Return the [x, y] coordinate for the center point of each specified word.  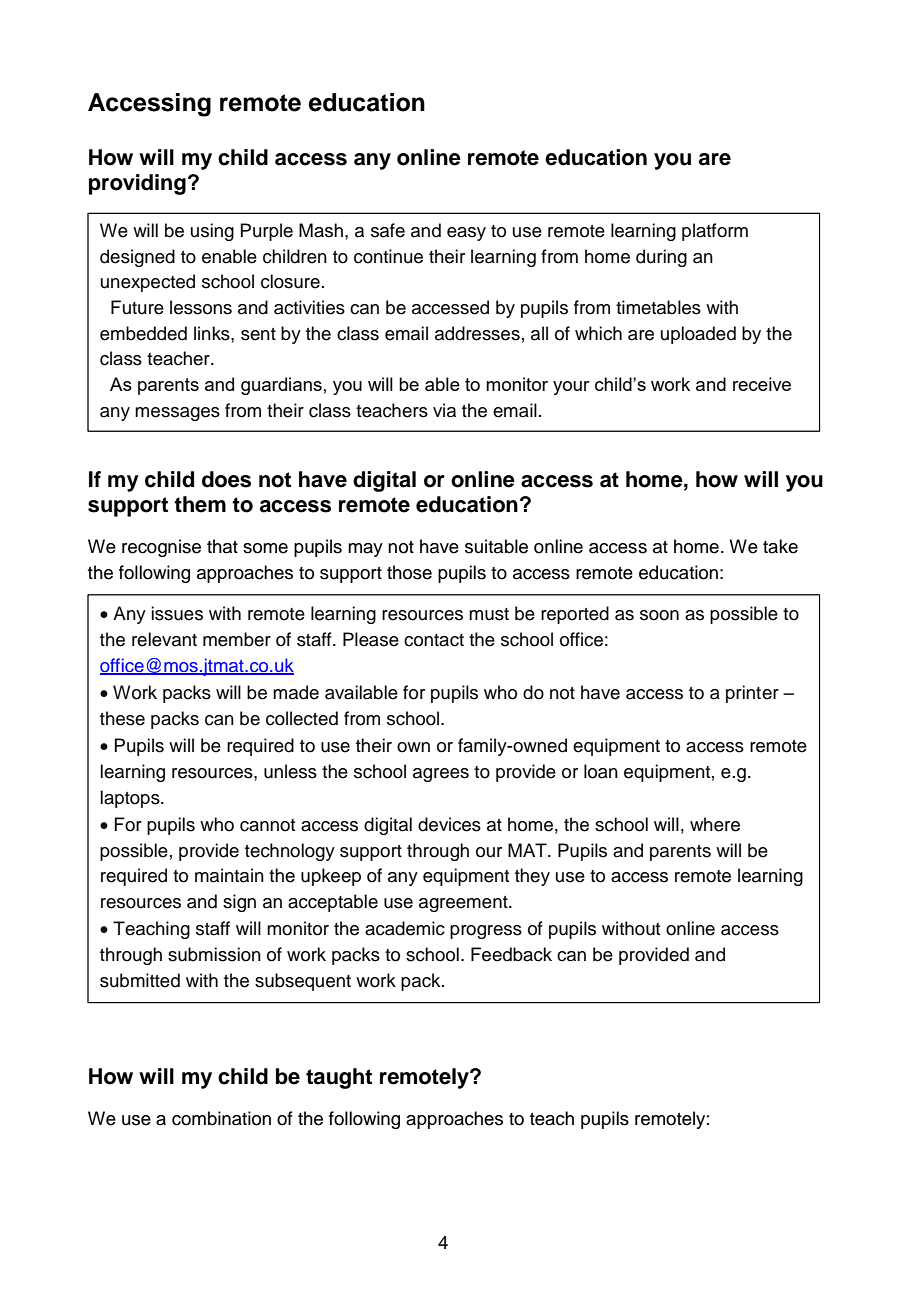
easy [466, 234]
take [780, 546]
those [409, 572]
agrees [441, 775]
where [715, 824]
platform [715, 232]
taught [339, 1078]
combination [221, 1118]
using [212, 232]
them [200, 504]
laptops [131, 799]
